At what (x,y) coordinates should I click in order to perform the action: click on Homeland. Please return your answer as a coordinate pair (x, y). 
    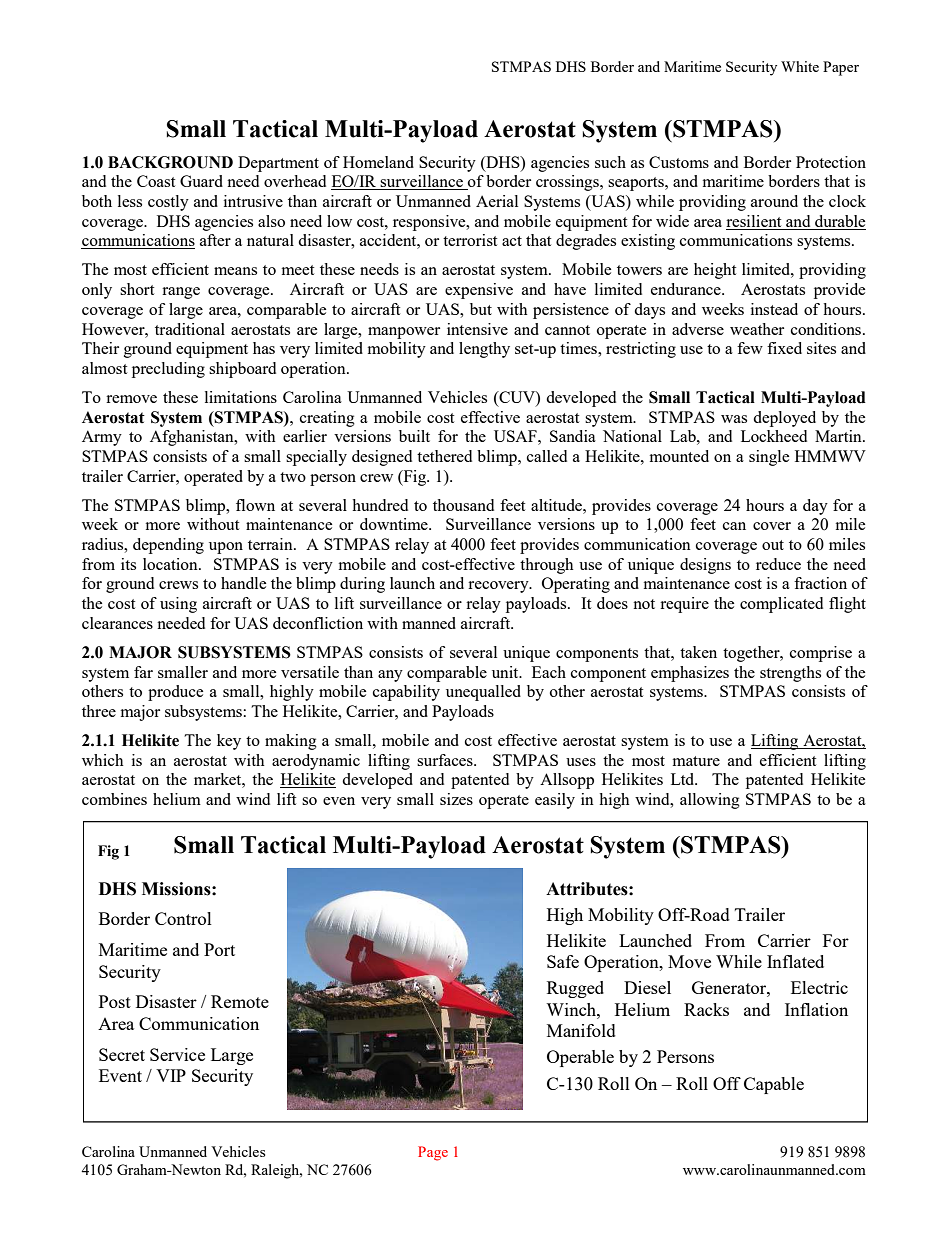
    Looking at the image, I should click on (378, 162).
